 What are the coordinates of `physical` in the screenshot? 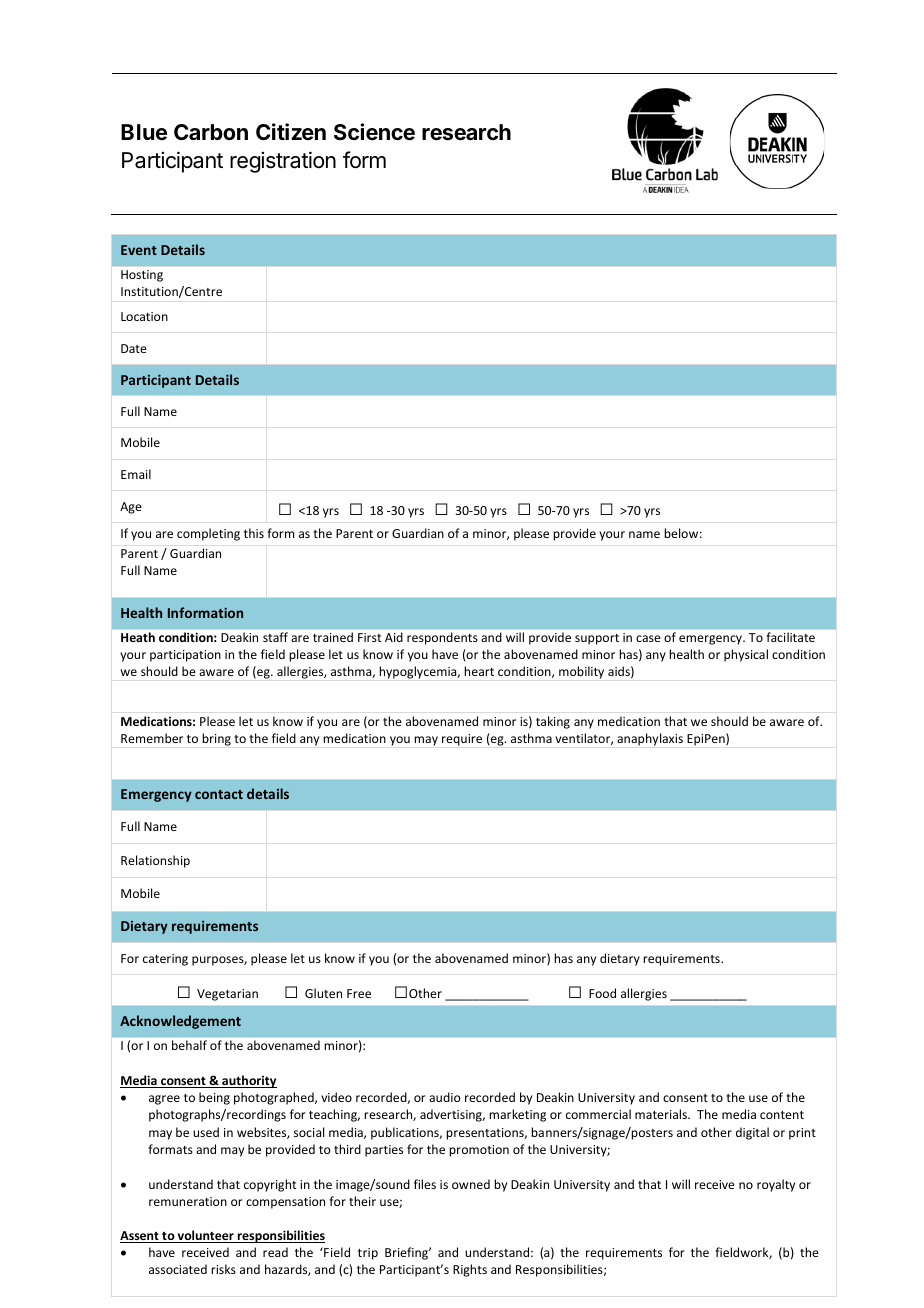 It's located at (746, 655).
